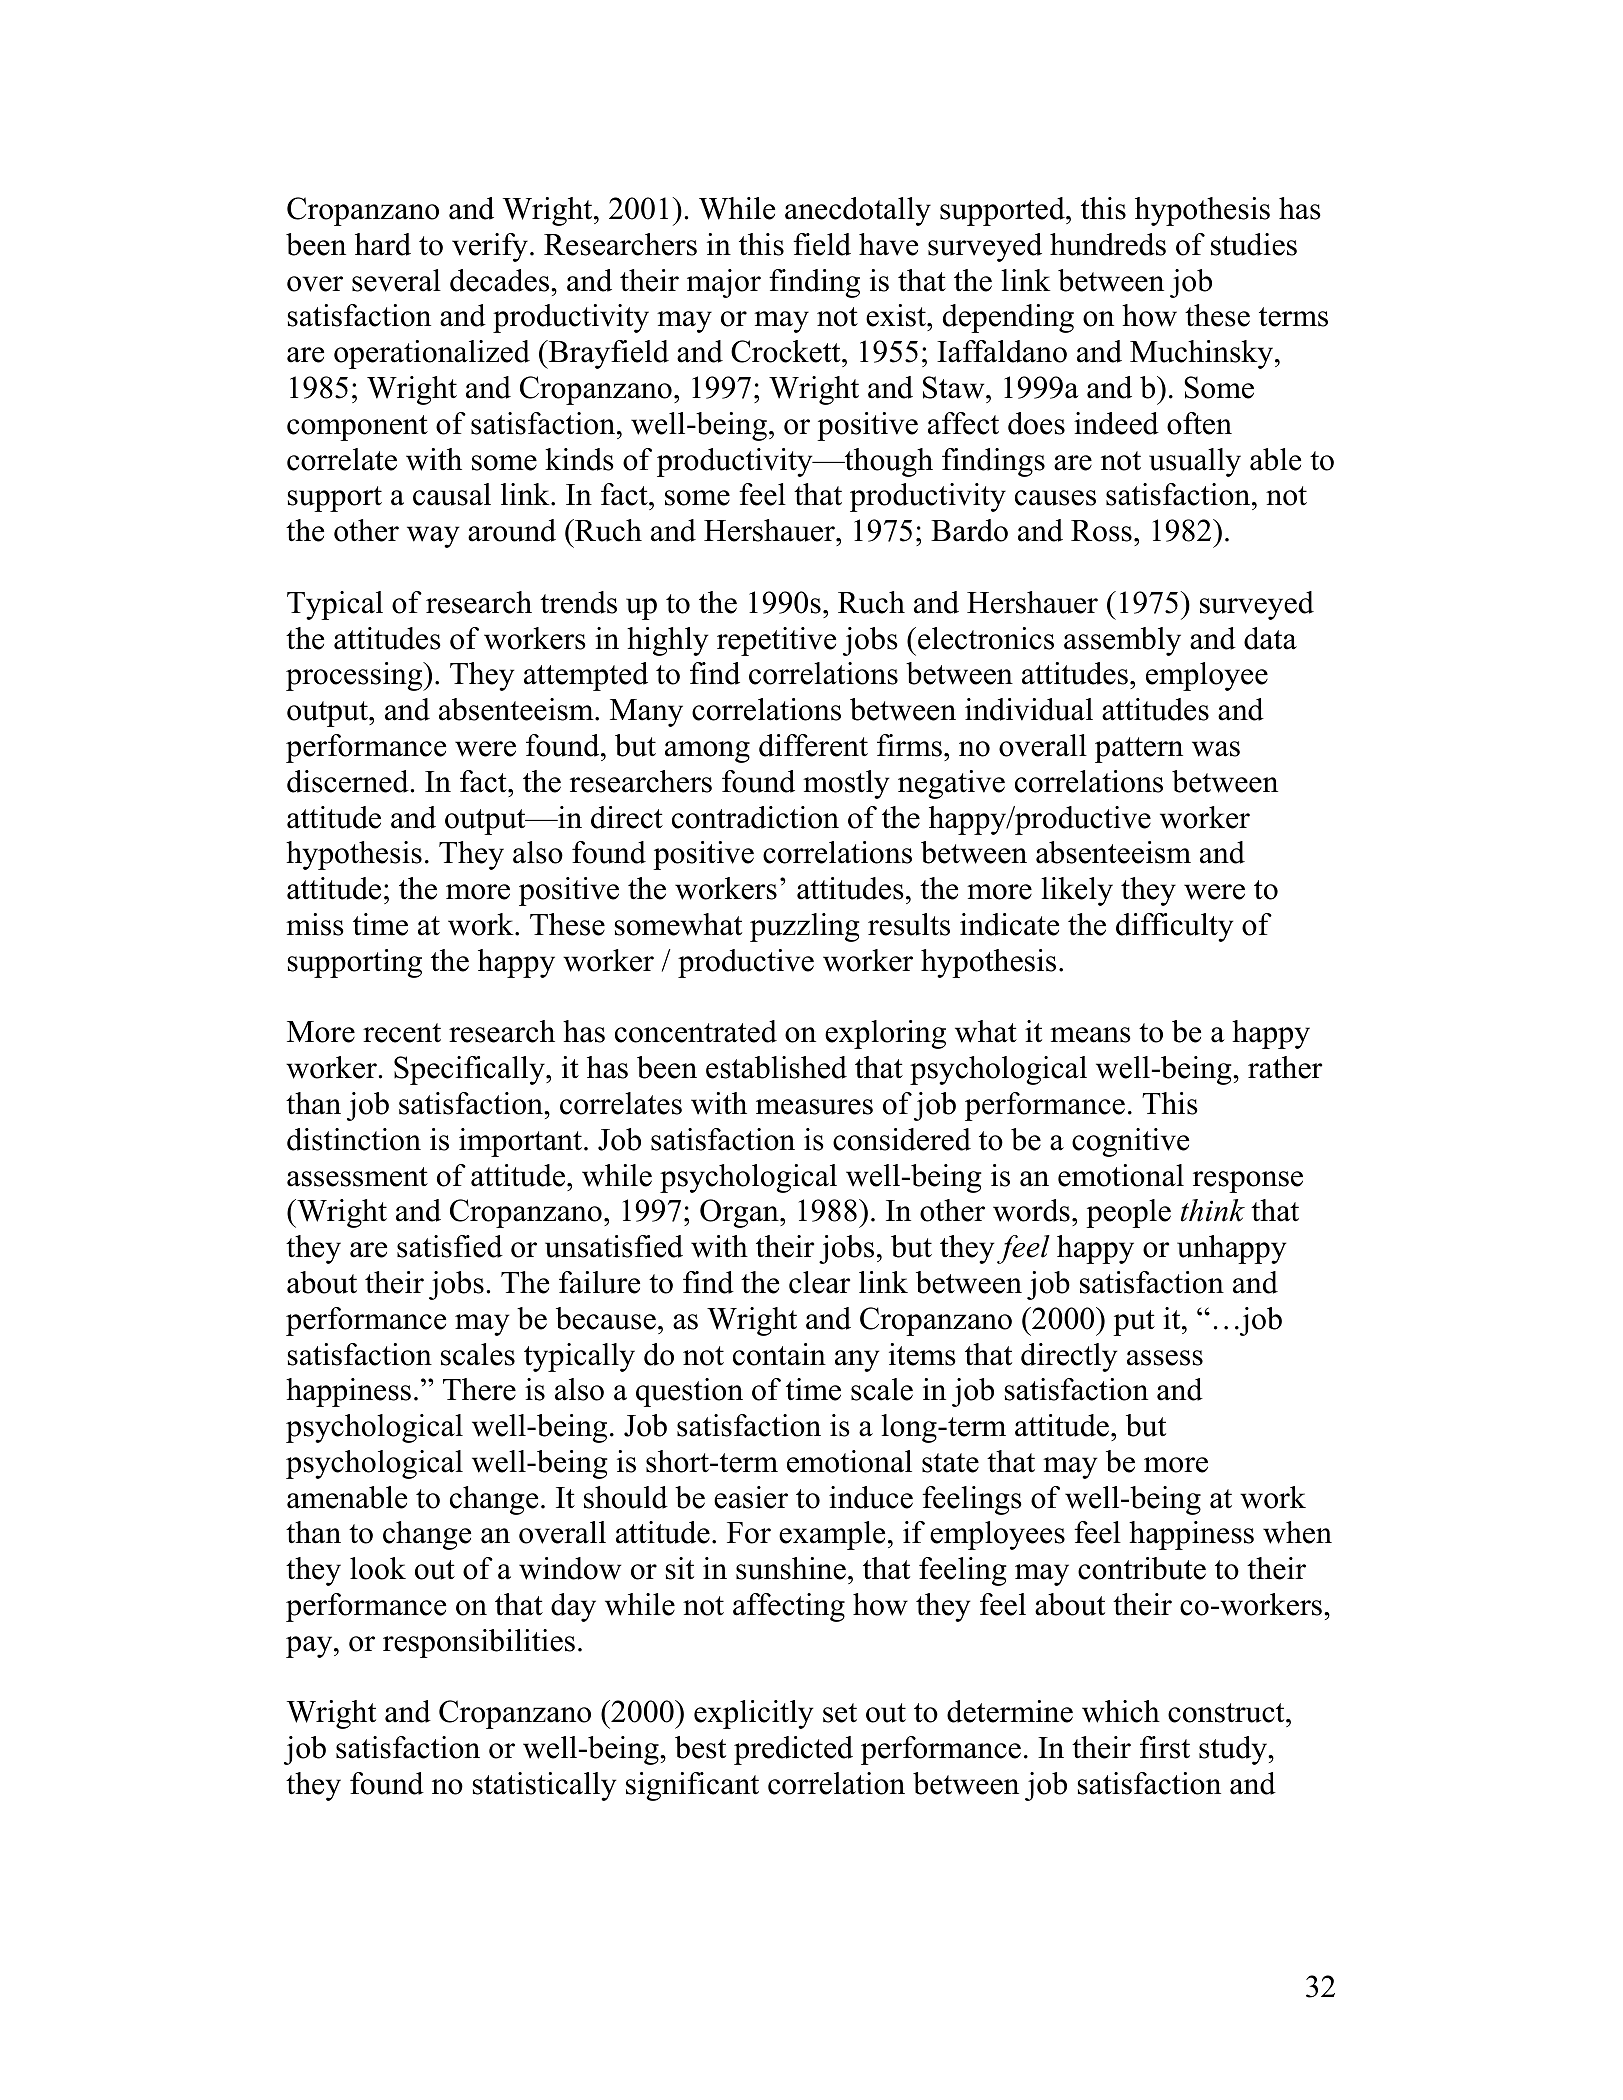 The image size is (1623, 2100). Describe the element at coordinates (479, 1643) in the screenshot. I see `responsibilities` at that location.
